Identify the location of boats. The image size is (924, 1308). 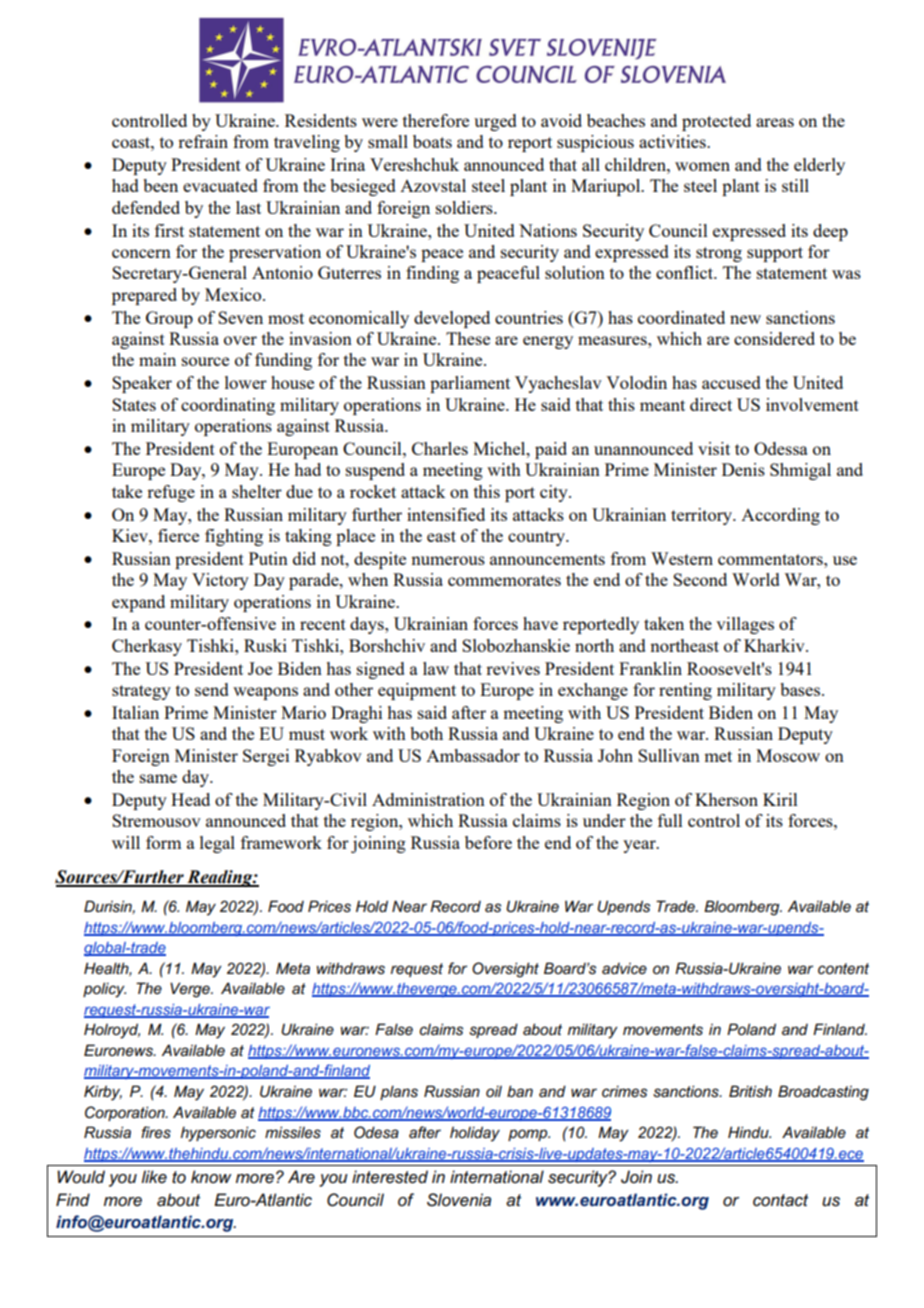
(432, 141).
